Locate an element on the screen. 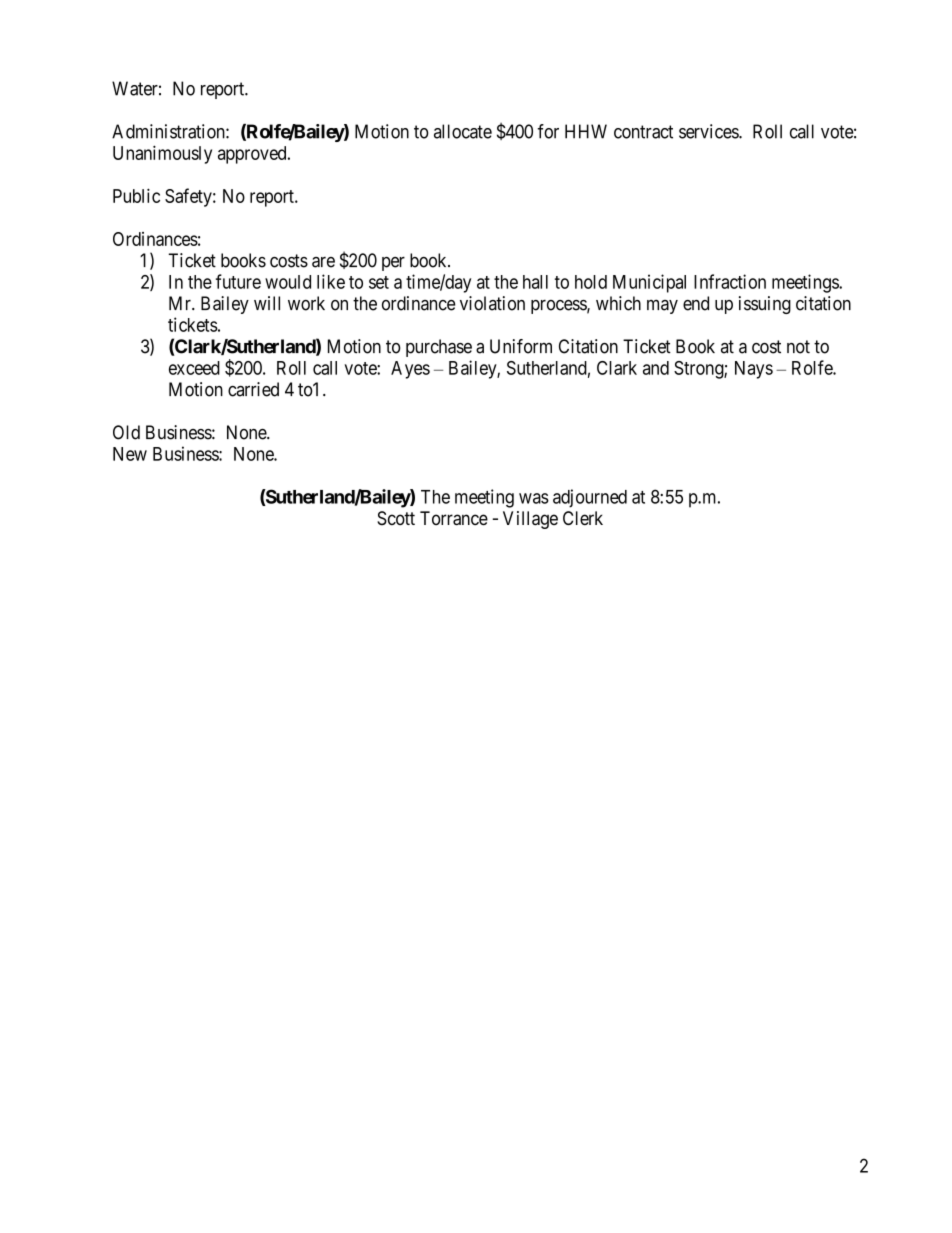 The width and height of the screenshot is (952, 1233). will is located at coordinates (267, 303).
